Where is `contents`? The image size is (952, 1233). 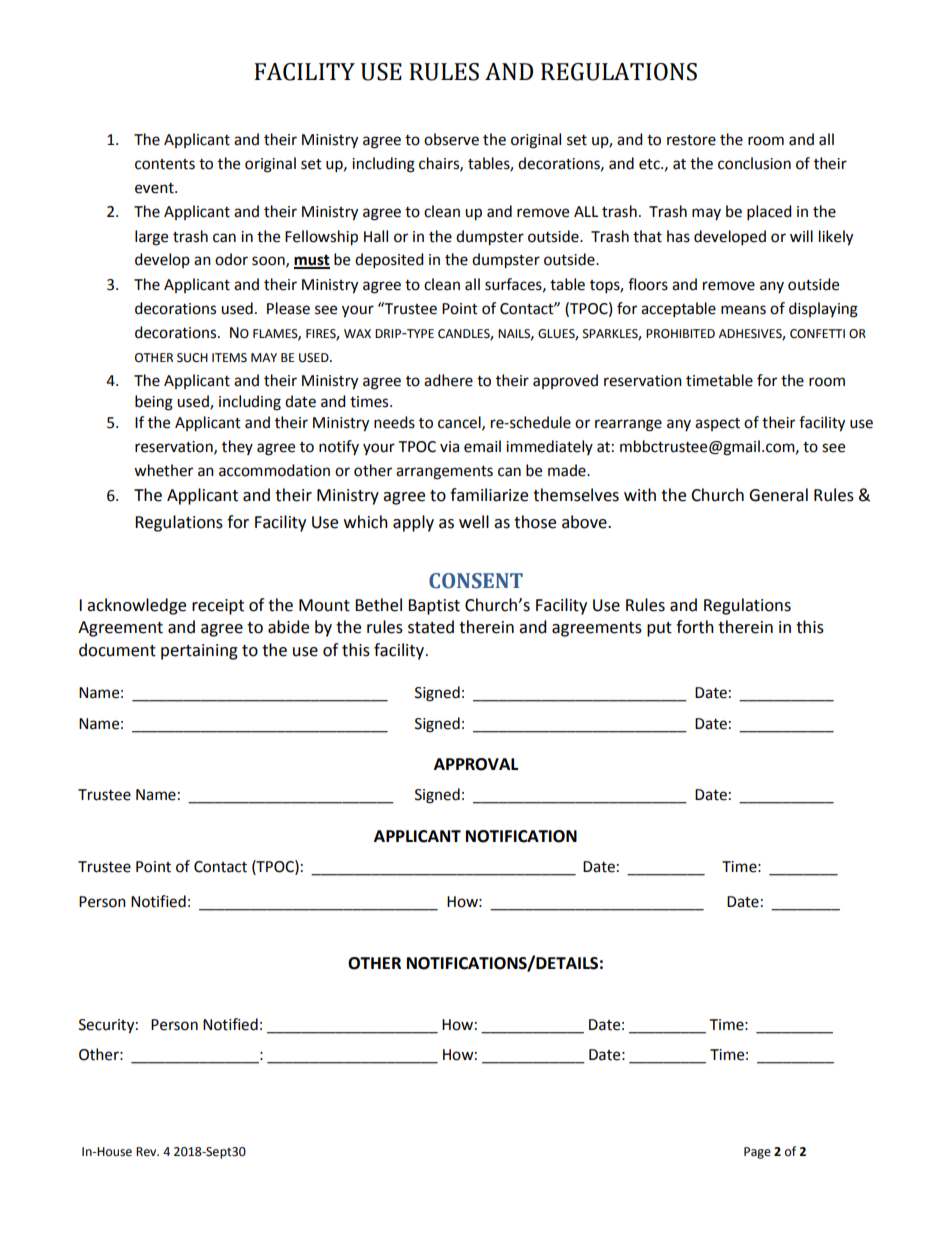
contents is located at coordinates (165, 164).
